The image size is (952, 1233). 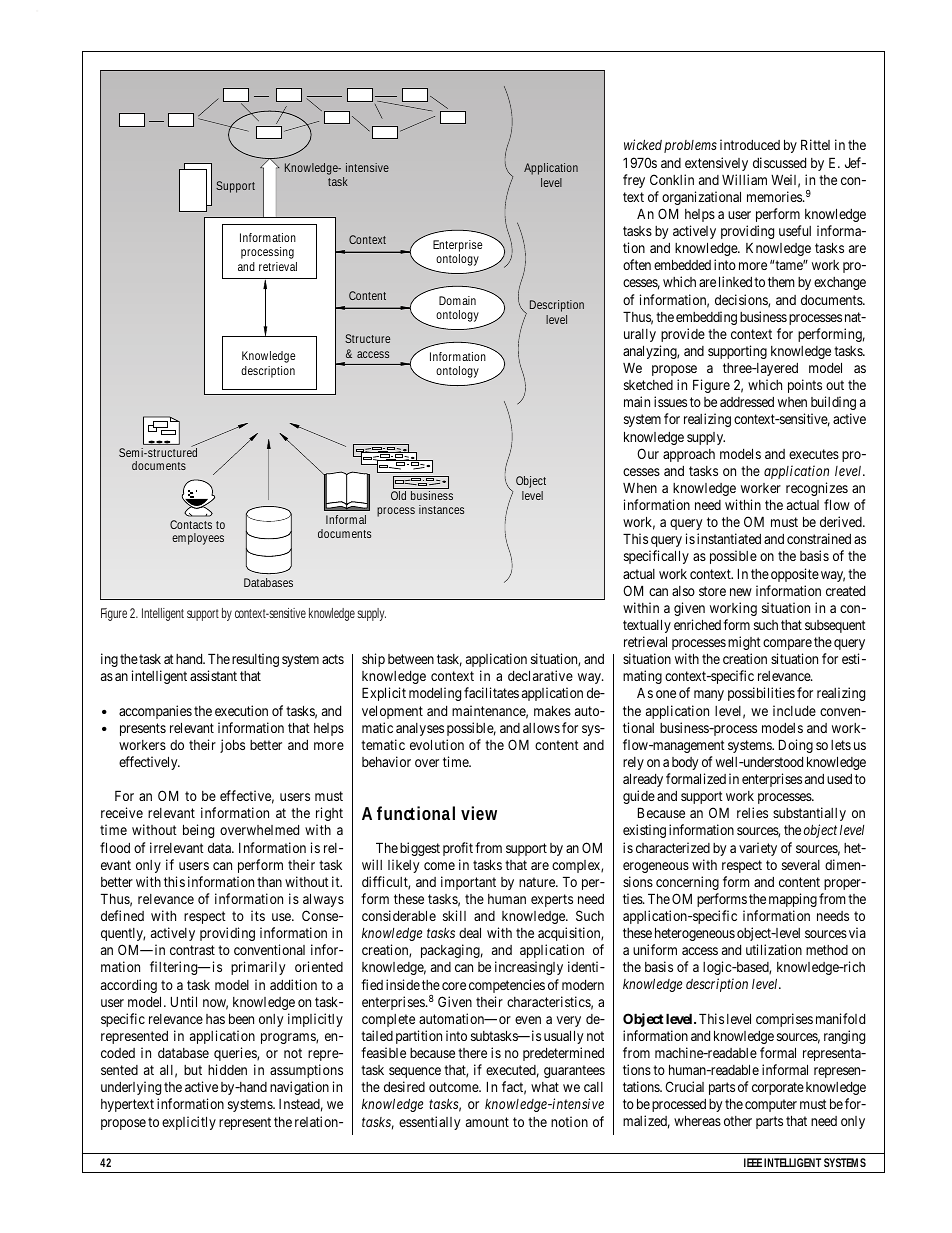 I want to click on employees, so click(x=198, y=539).
